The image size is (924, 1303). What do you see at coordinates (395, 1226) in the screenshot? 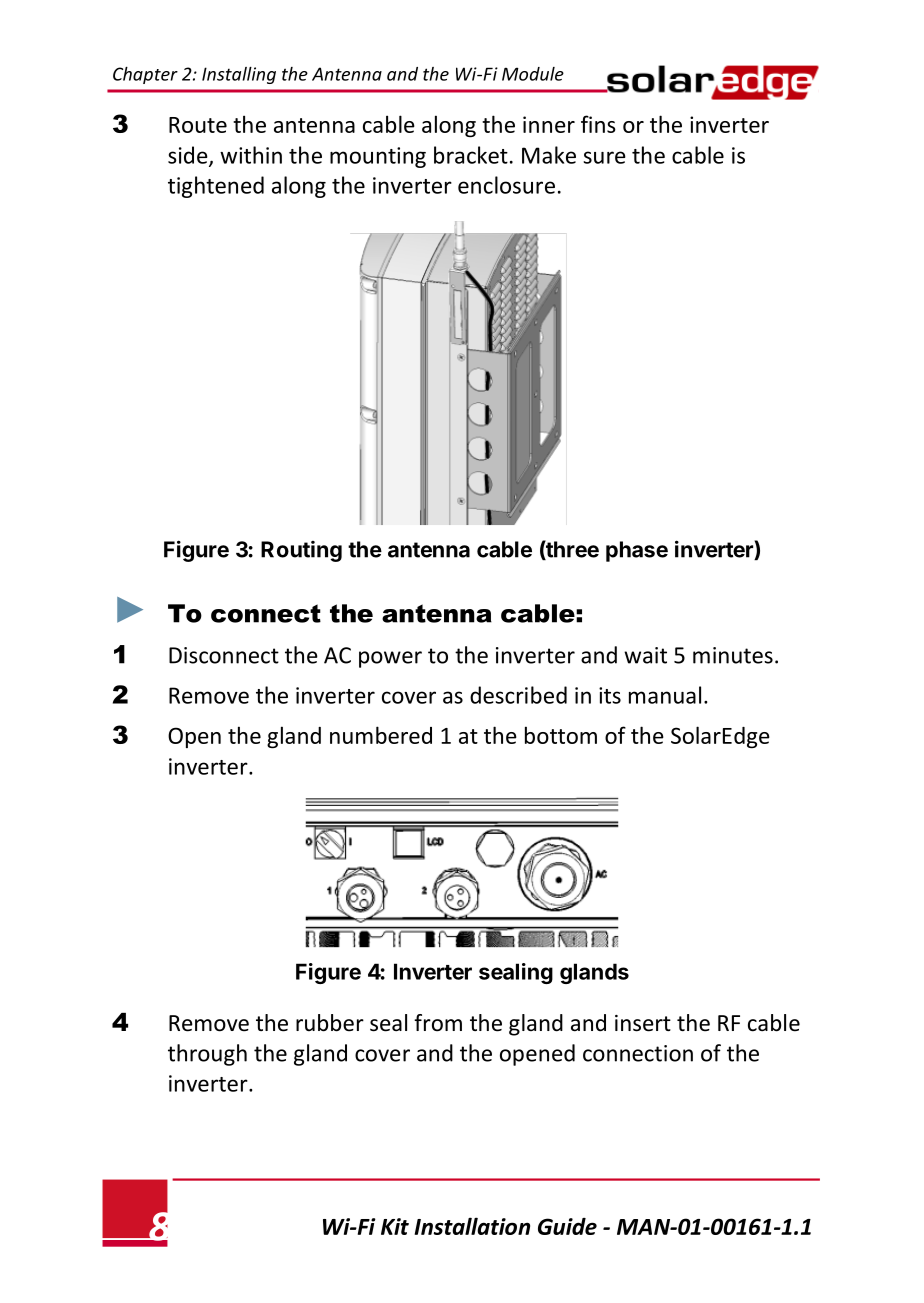
I see `Kit` at bounding box center [395, 1226].
